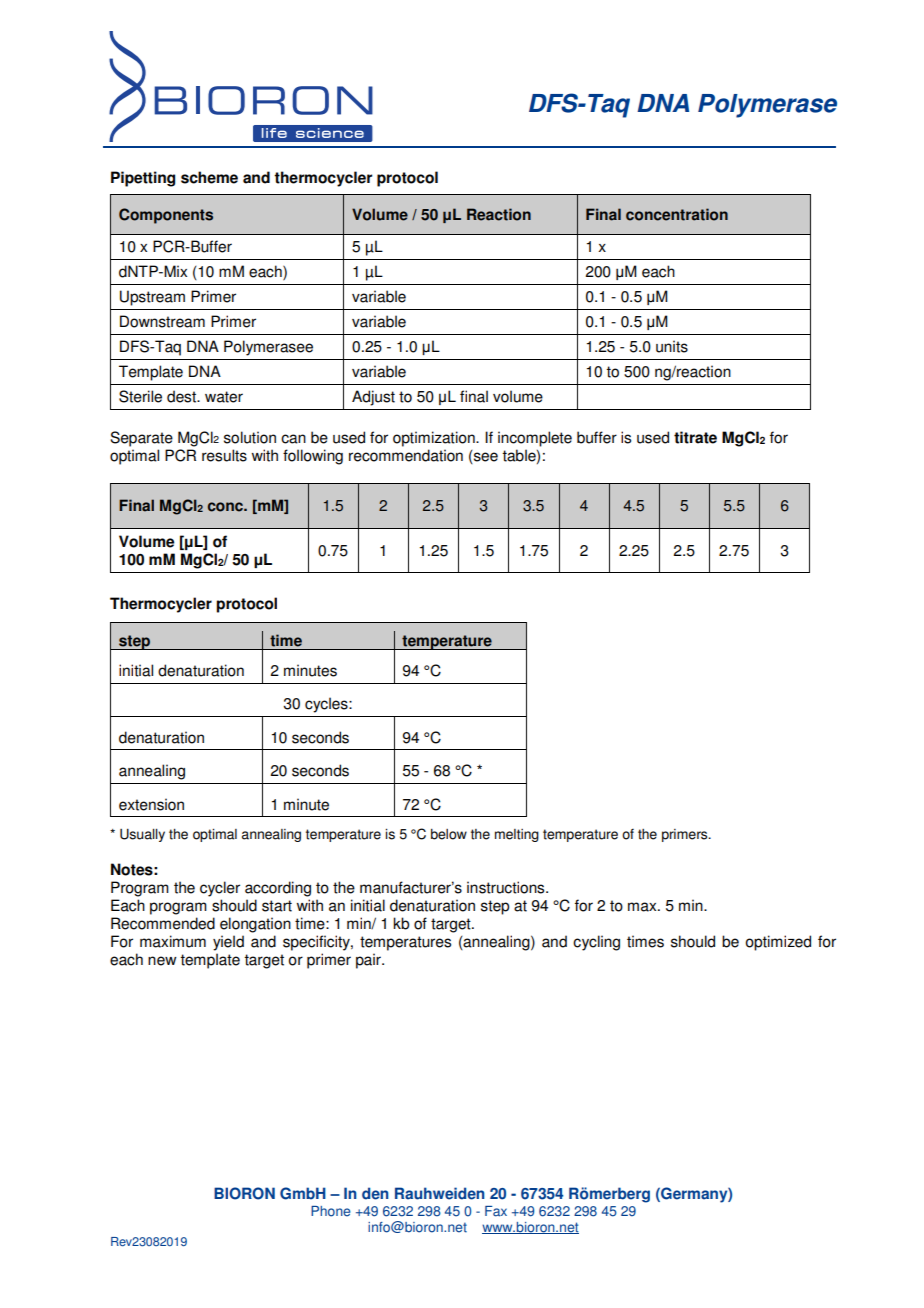 This screenshot has height=1308, width=924. What do you see at coordinates (331, 1211) in the screenshot?
I see `Phone` at bounding box center [331, 1211].
